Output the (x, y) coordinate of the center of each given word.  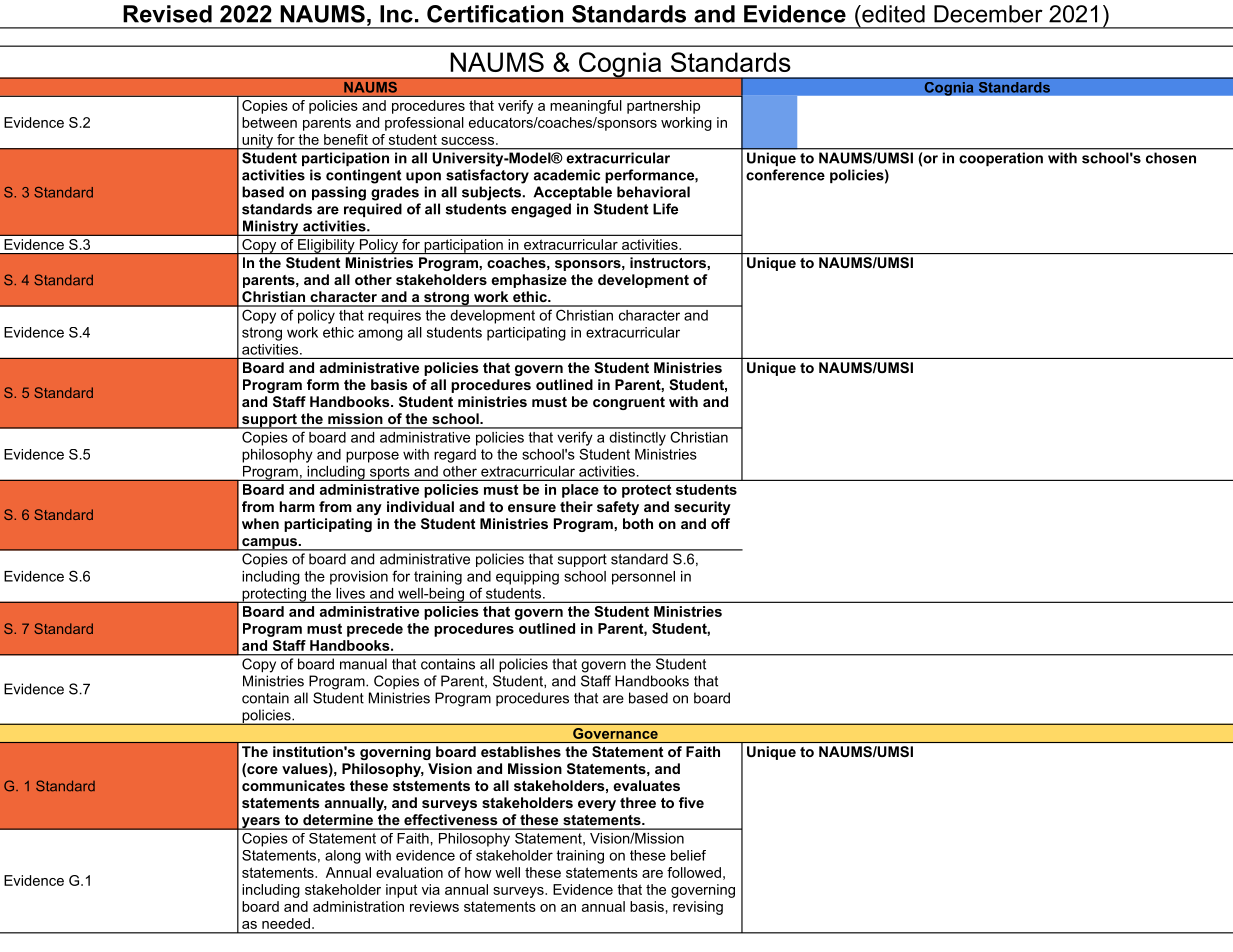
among (380, 335)
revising (698, 908)
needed (286, 923)
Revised (167, 14)
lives (351, 593)
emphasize (529, 281)
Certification (495, 14)
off (720, 523)
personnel (643, 578)
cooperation (1001, 159)
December (988, 14)
